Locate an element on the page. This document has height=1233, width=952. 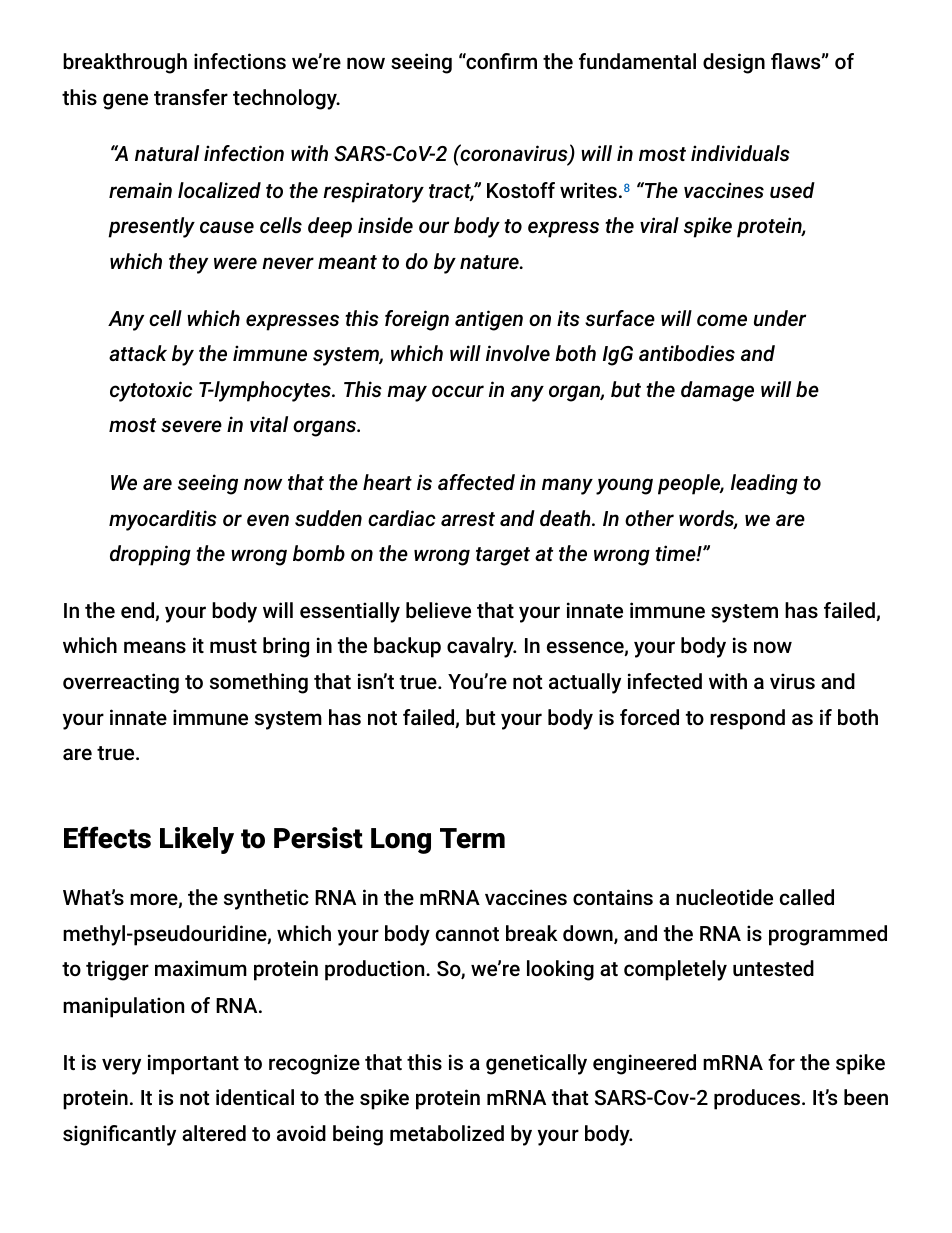
transfer is located at coordinates (191, 97).
